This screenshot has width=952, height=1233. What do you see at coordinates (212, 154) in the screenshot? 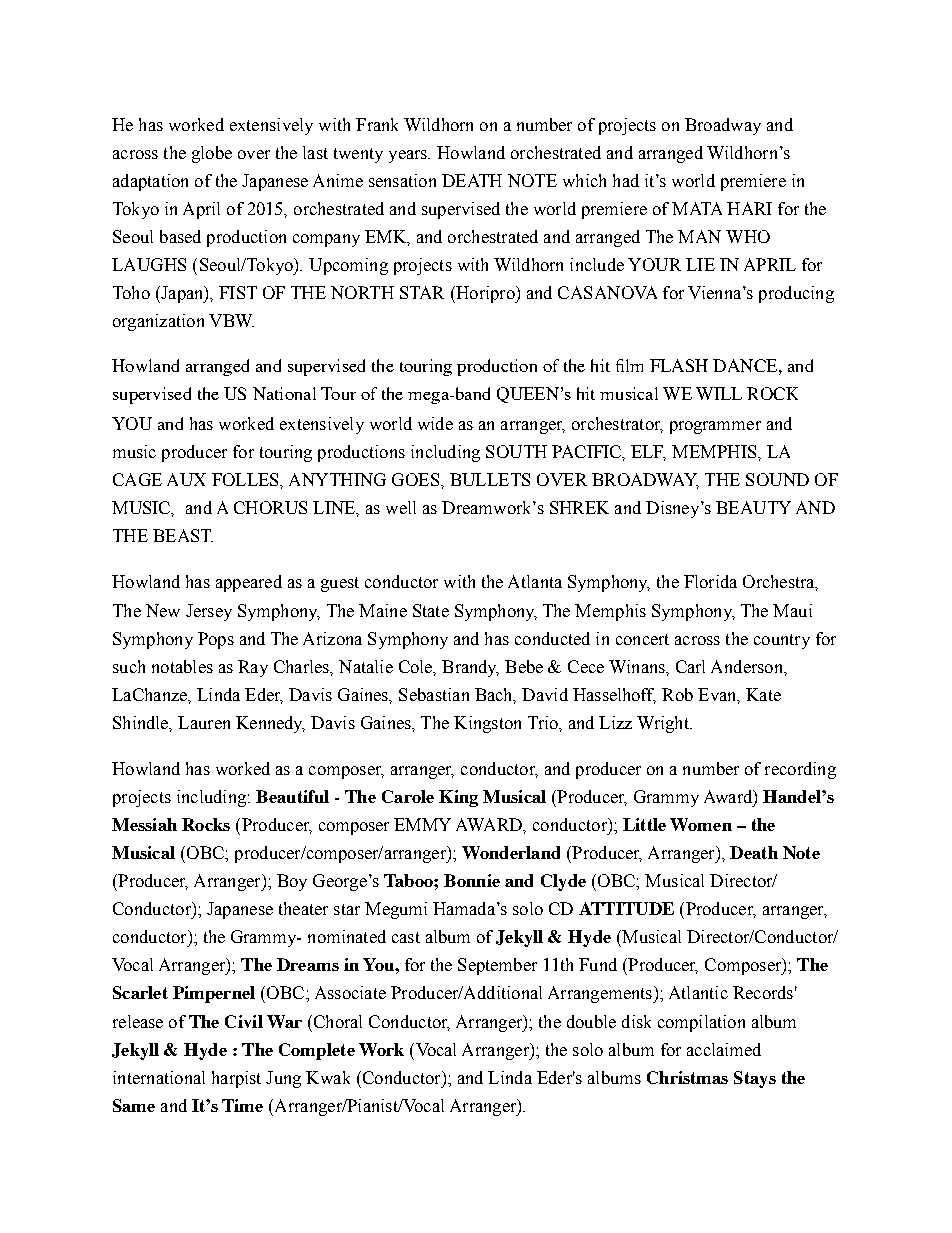
I see `globe` at bounding box center [212, 154].
